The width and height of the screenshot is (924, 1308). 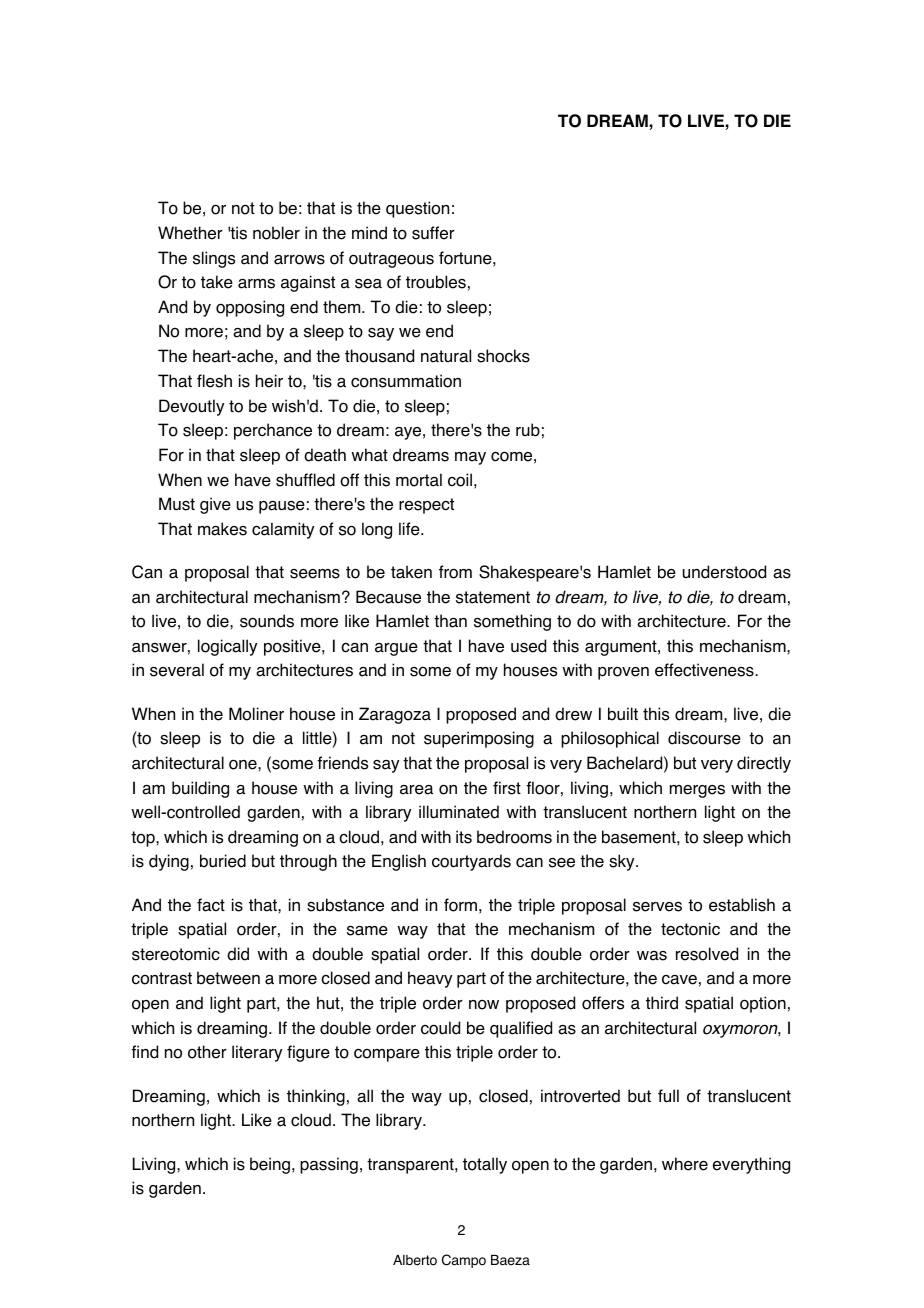 What do you see at coordinates (211, 905) in the screenshot?
I see `fact` at bounding box center [211, 905].
